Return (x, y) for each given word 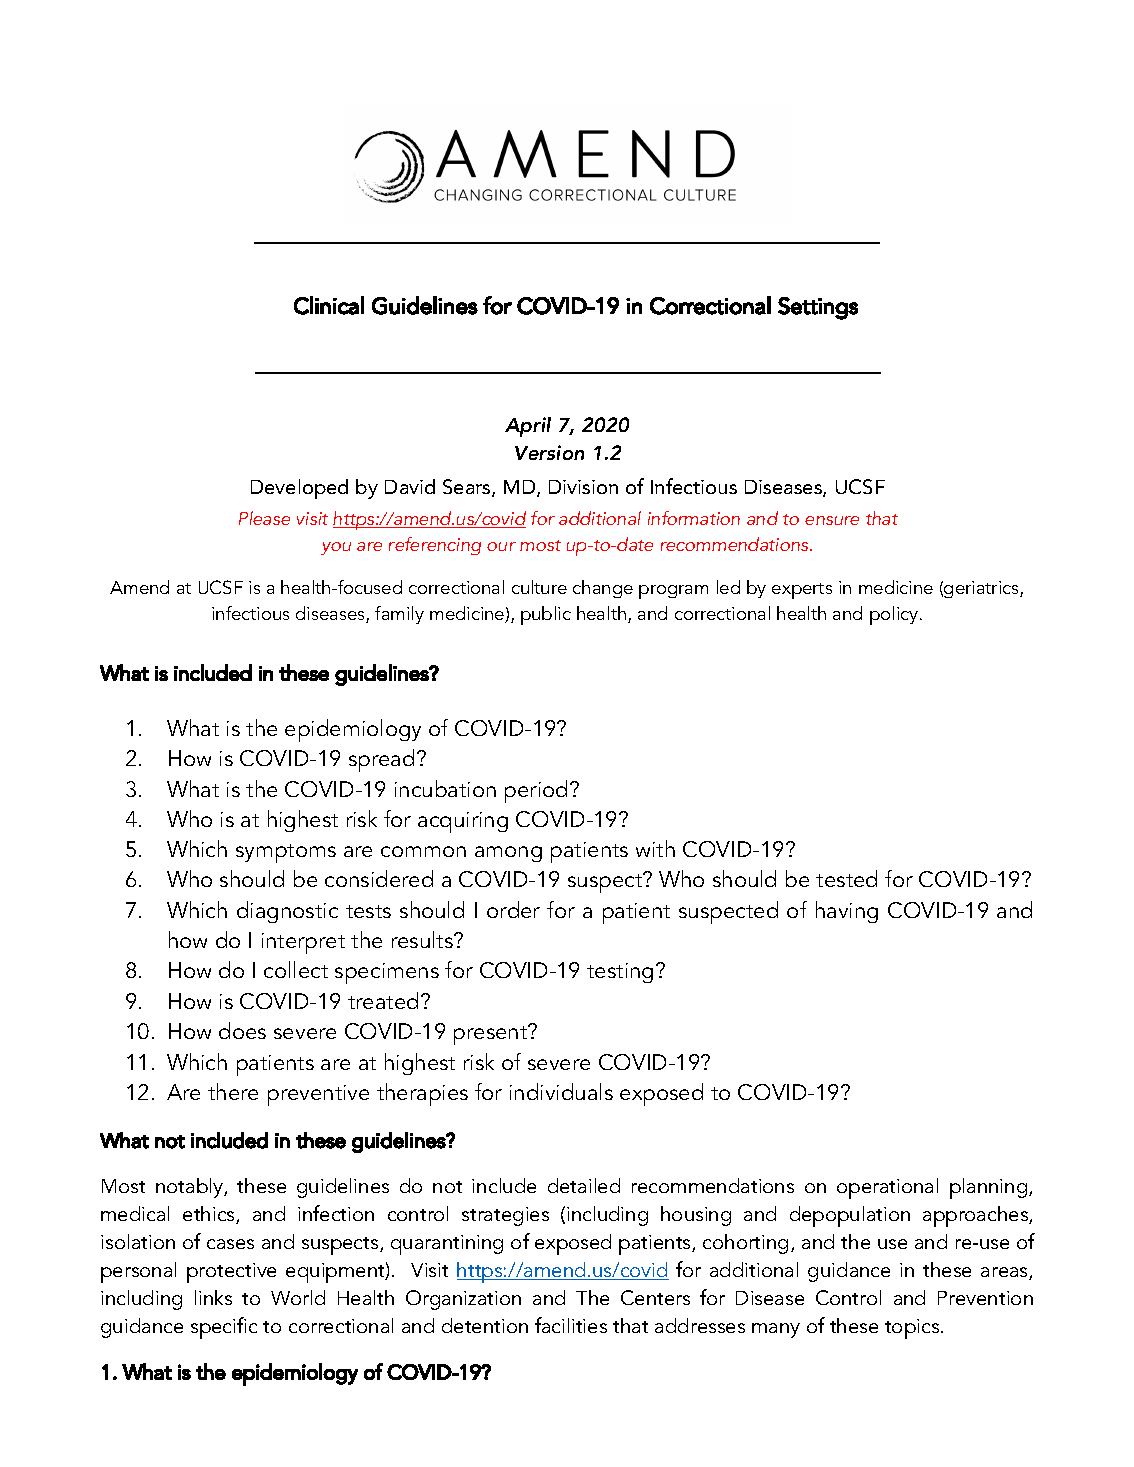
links (213, 1297)
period (536, 791)
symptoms (286, 853)
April (528, 427)
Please (264, 518)
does (242, 1030)
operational (887, 1188)
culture (539, 587)
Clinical (329, 305)
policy (895, 615)
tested (846, 878)
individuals (561, 1091)
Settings (818, 308)
